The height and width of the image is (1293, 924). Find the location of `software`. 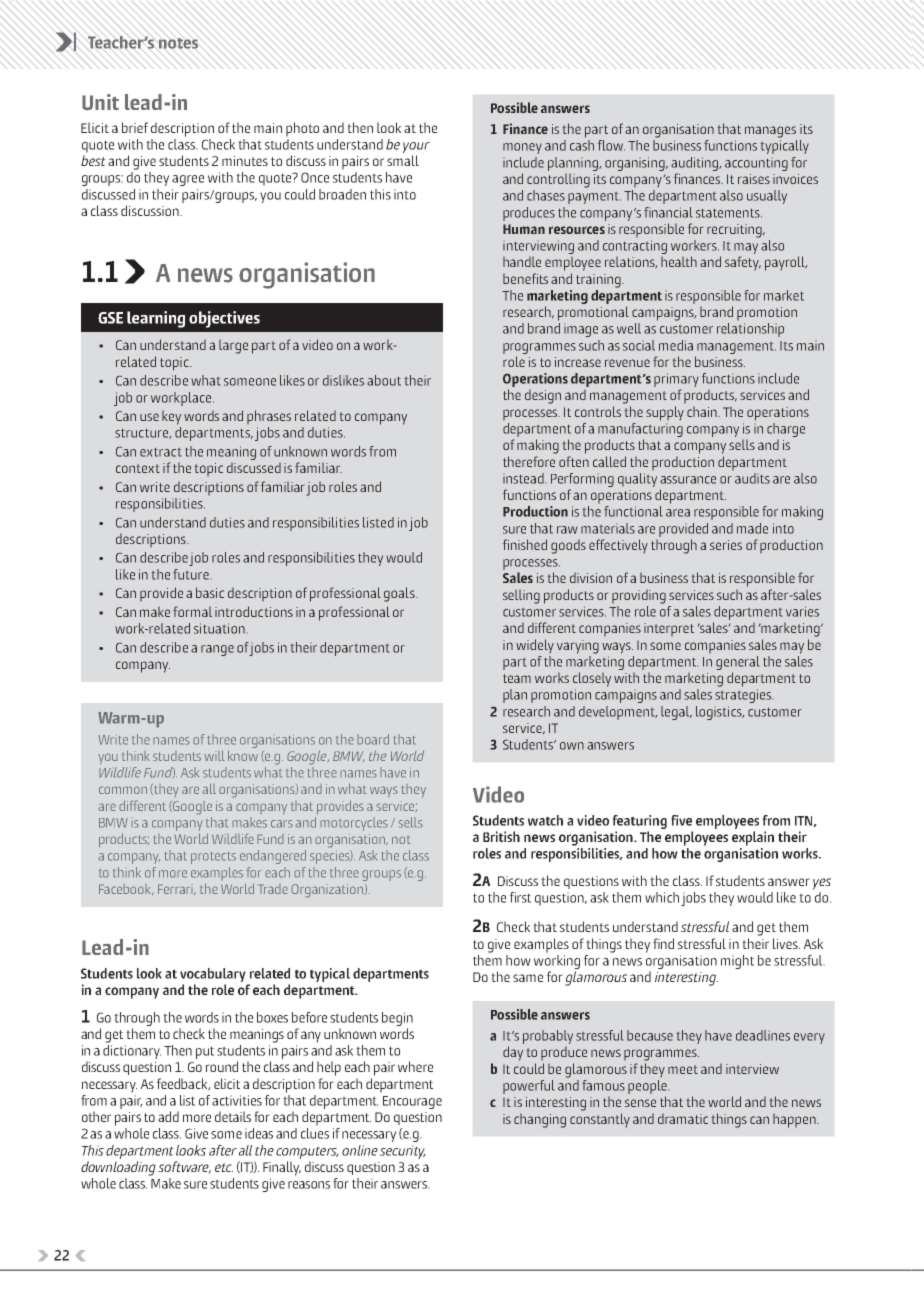

software is located at coordinates (184, 1167).
